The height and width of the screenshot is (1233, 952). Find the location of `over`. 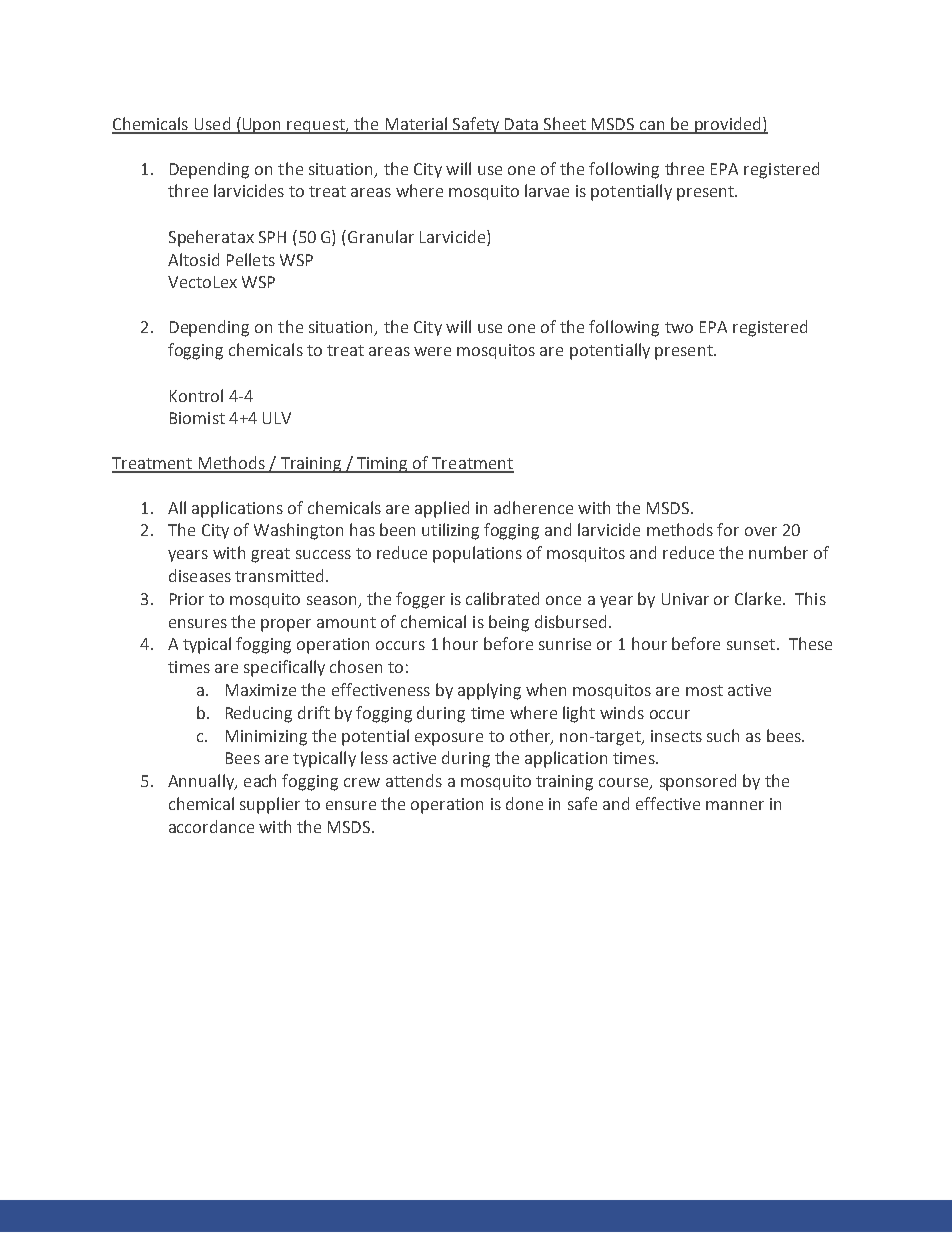

over is located at coordinates (761, 531).
